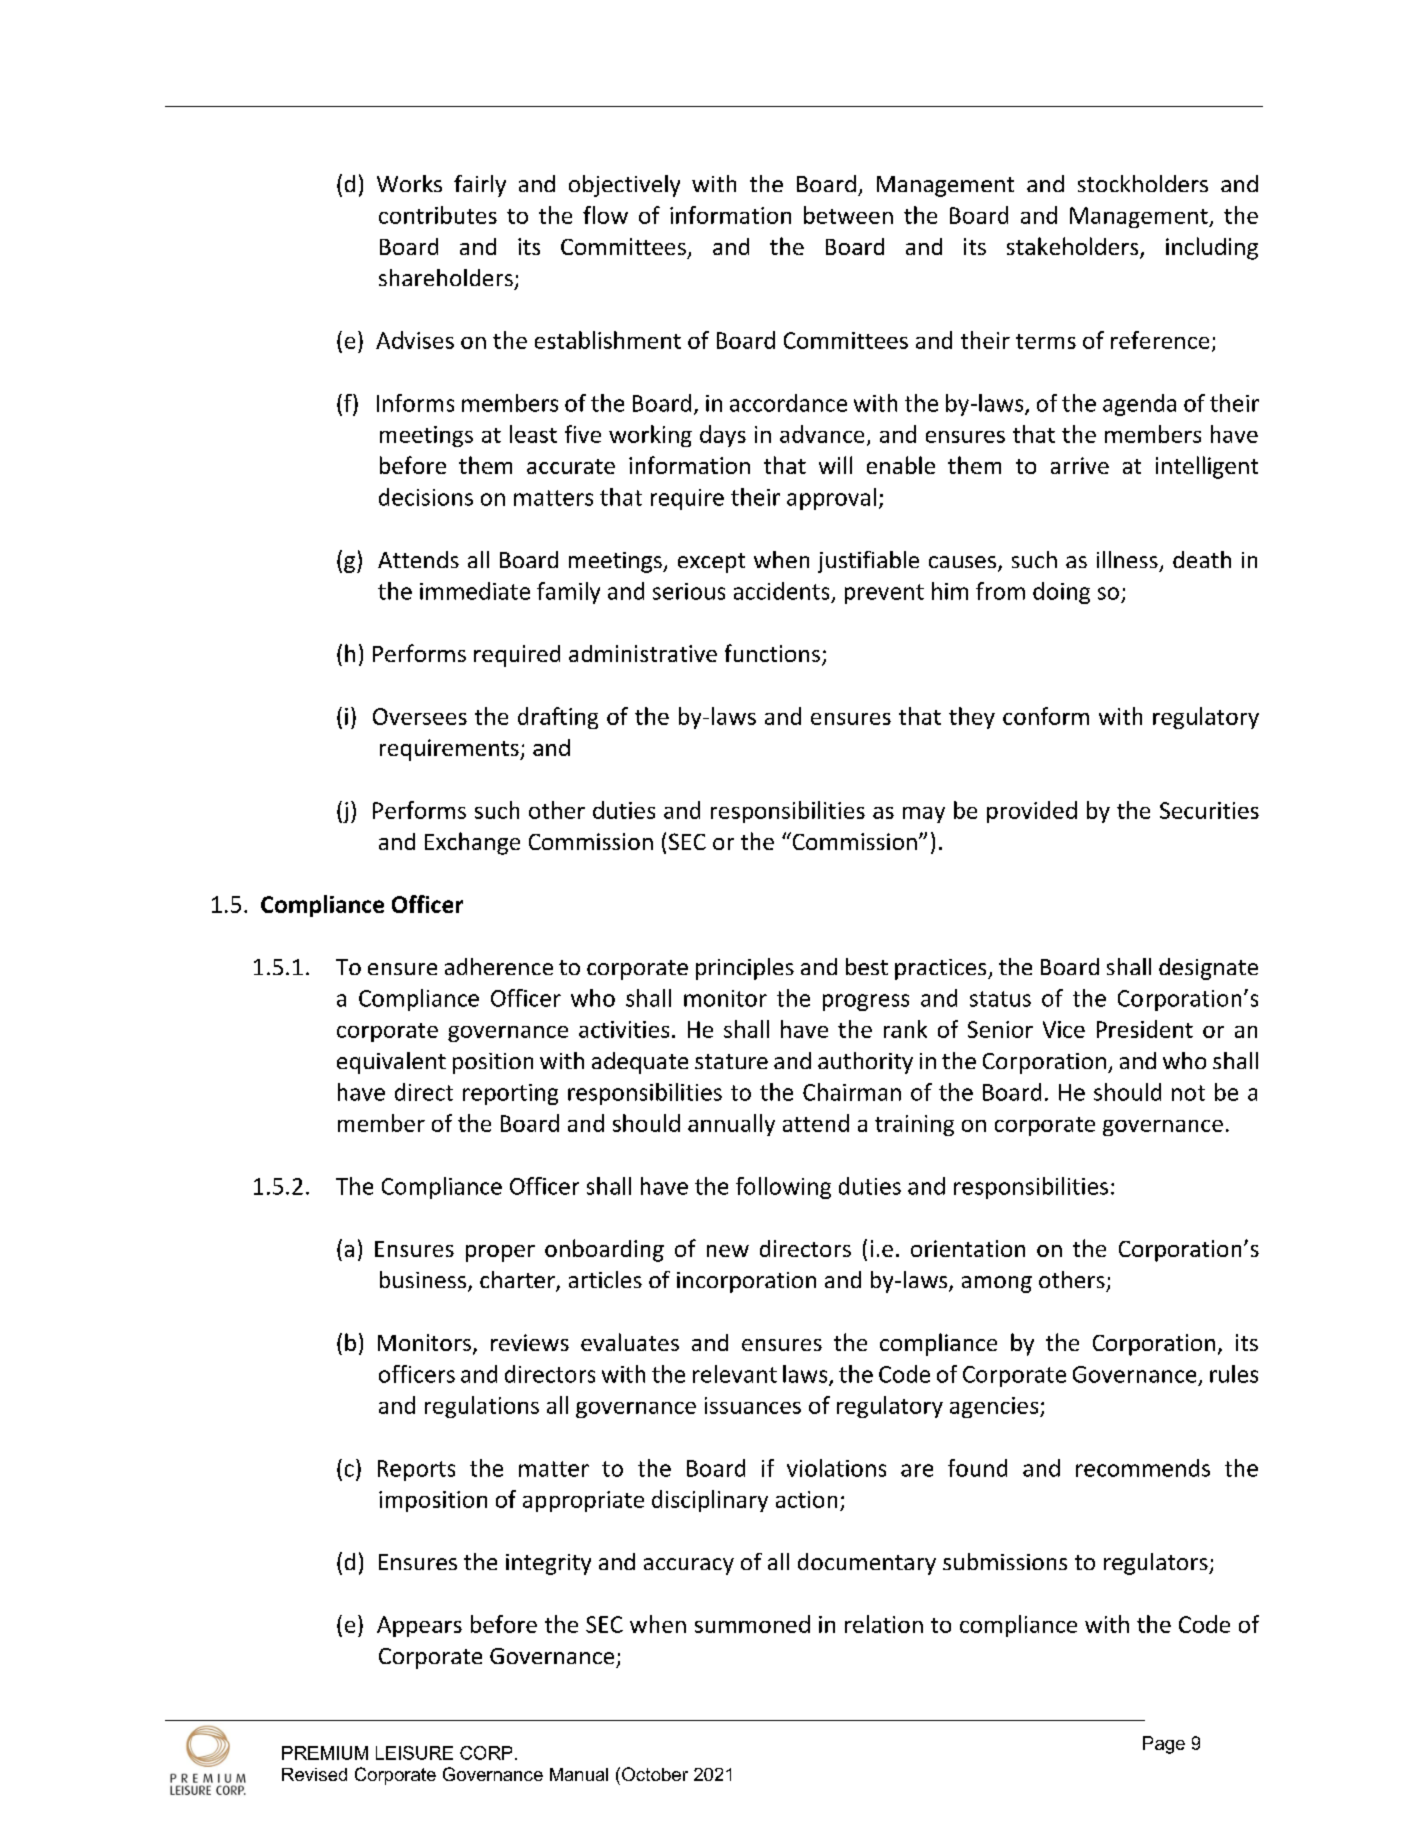 The image size is (1427, 1847). Describe the element at coordinates (438, 215) in the page. I see `contributes` at that location.
